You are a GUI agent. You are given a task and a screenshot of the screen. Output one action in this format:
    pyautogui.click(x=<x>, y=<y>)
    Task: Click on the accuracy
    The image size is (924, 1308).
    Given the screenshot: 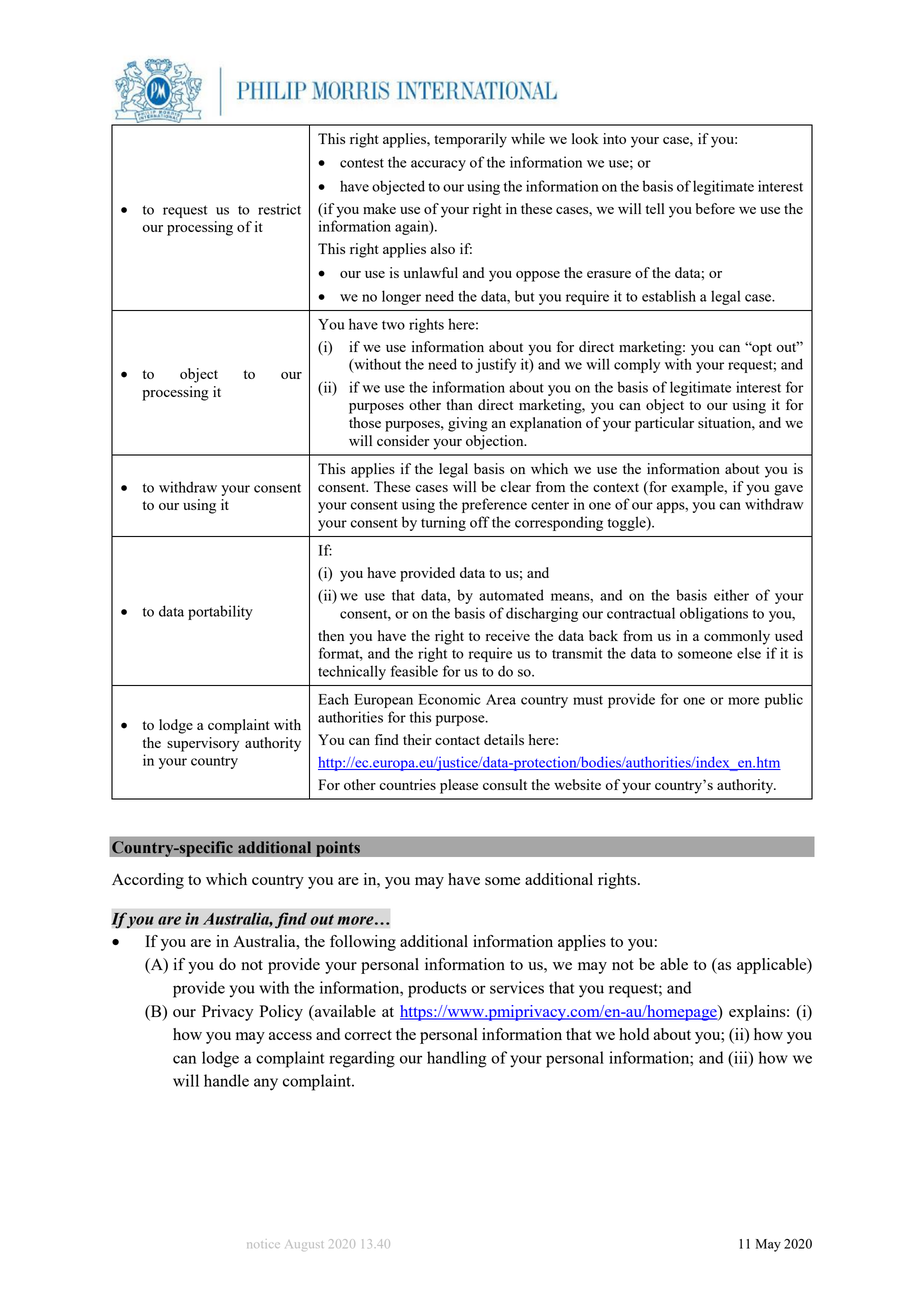 What is the action you would take?
    pyautogui.click(x=438, y=165)
